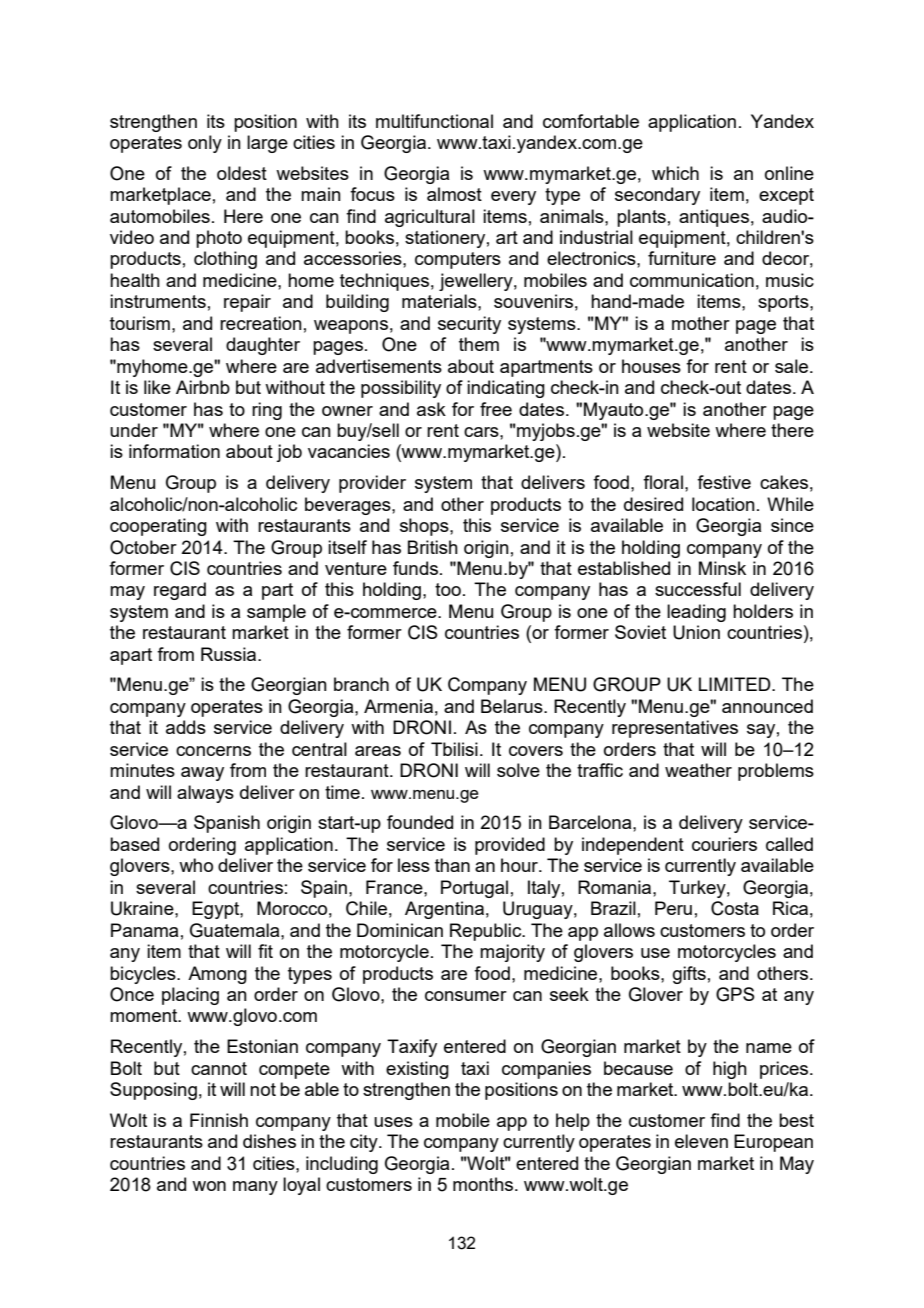  Describe the element at coordinates (209, 1186) in the image. I see `won` at that location.
